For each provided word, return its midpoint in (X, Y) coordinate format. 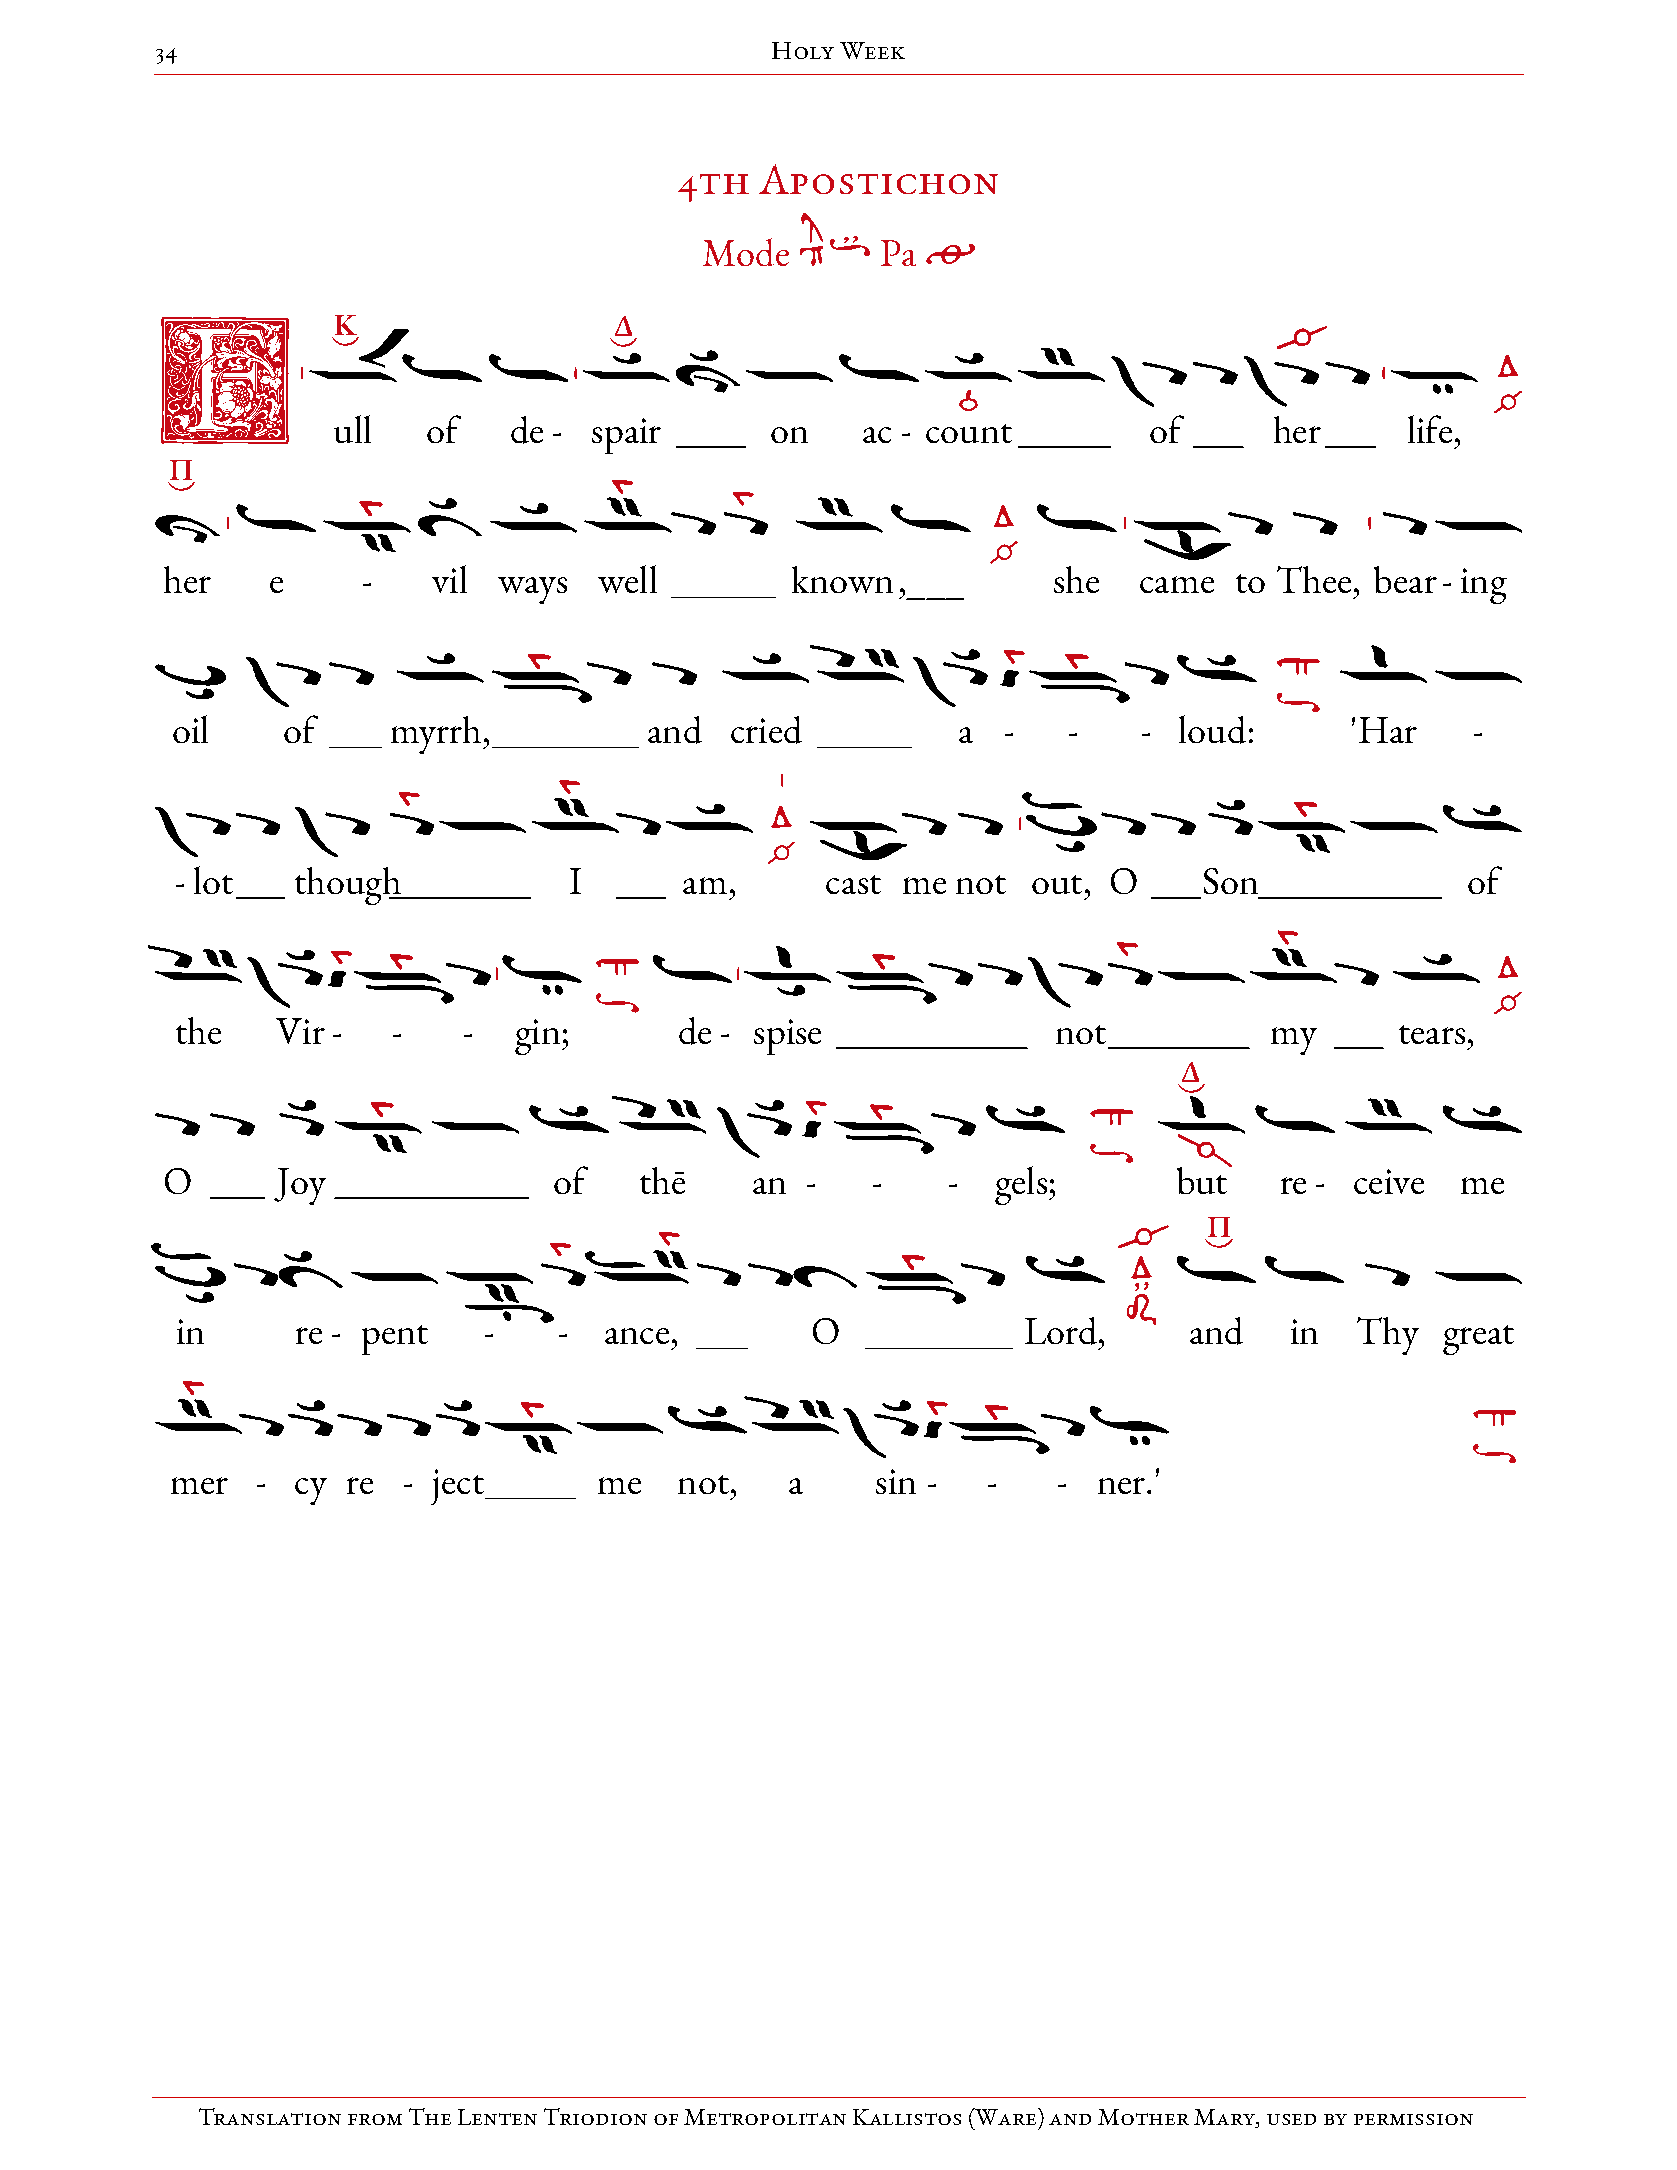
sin (896, 1481)
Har (1388, 730)
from (375, 2119)
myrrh (436, 735)
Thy (1388, 1336)
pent (395, 1340)
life (1430, 429)
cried (766, 730)
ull (352, 429)
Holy (803, 50)
